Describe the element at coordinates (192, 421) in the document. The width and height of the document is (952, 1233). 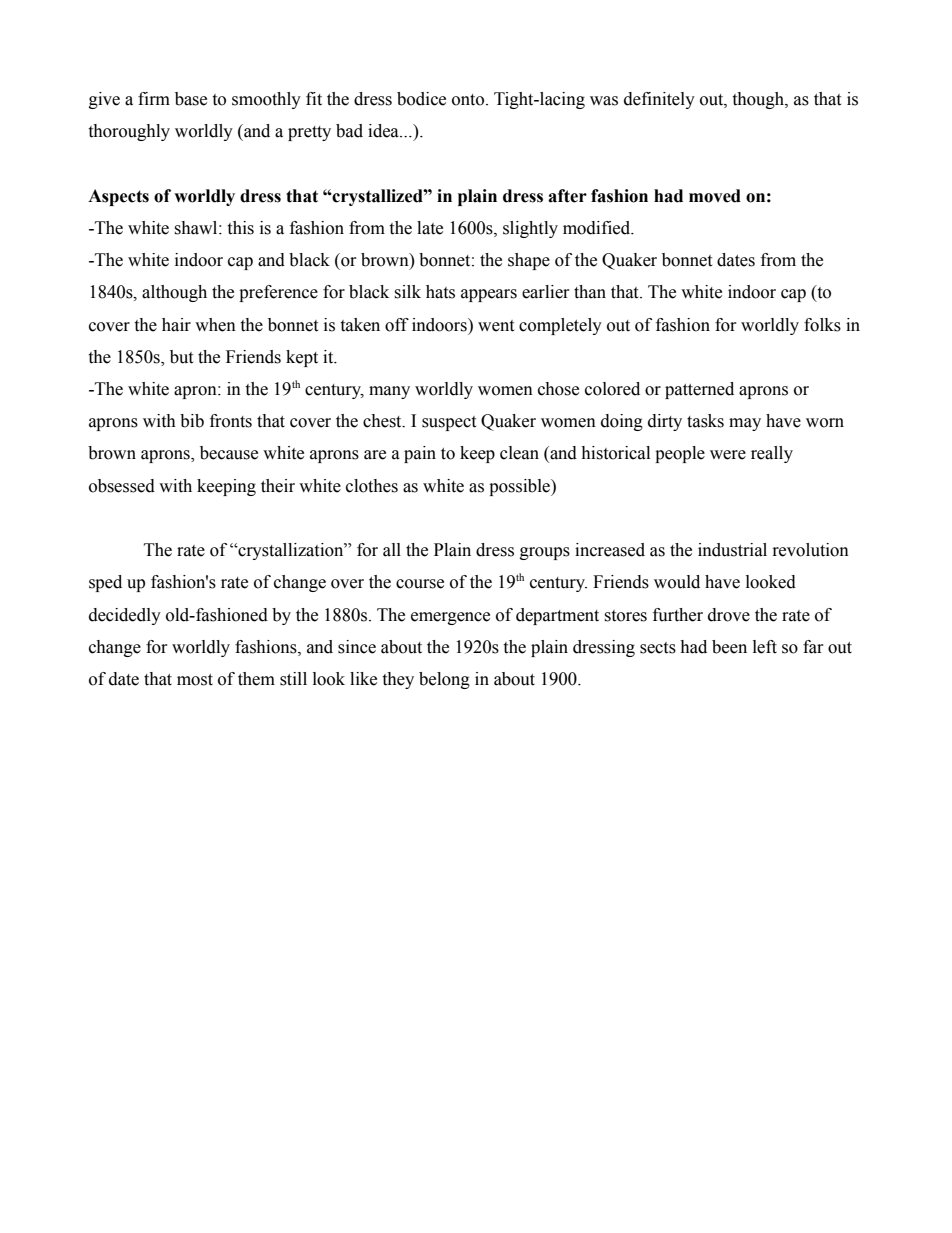
I see `bib` at that location.
